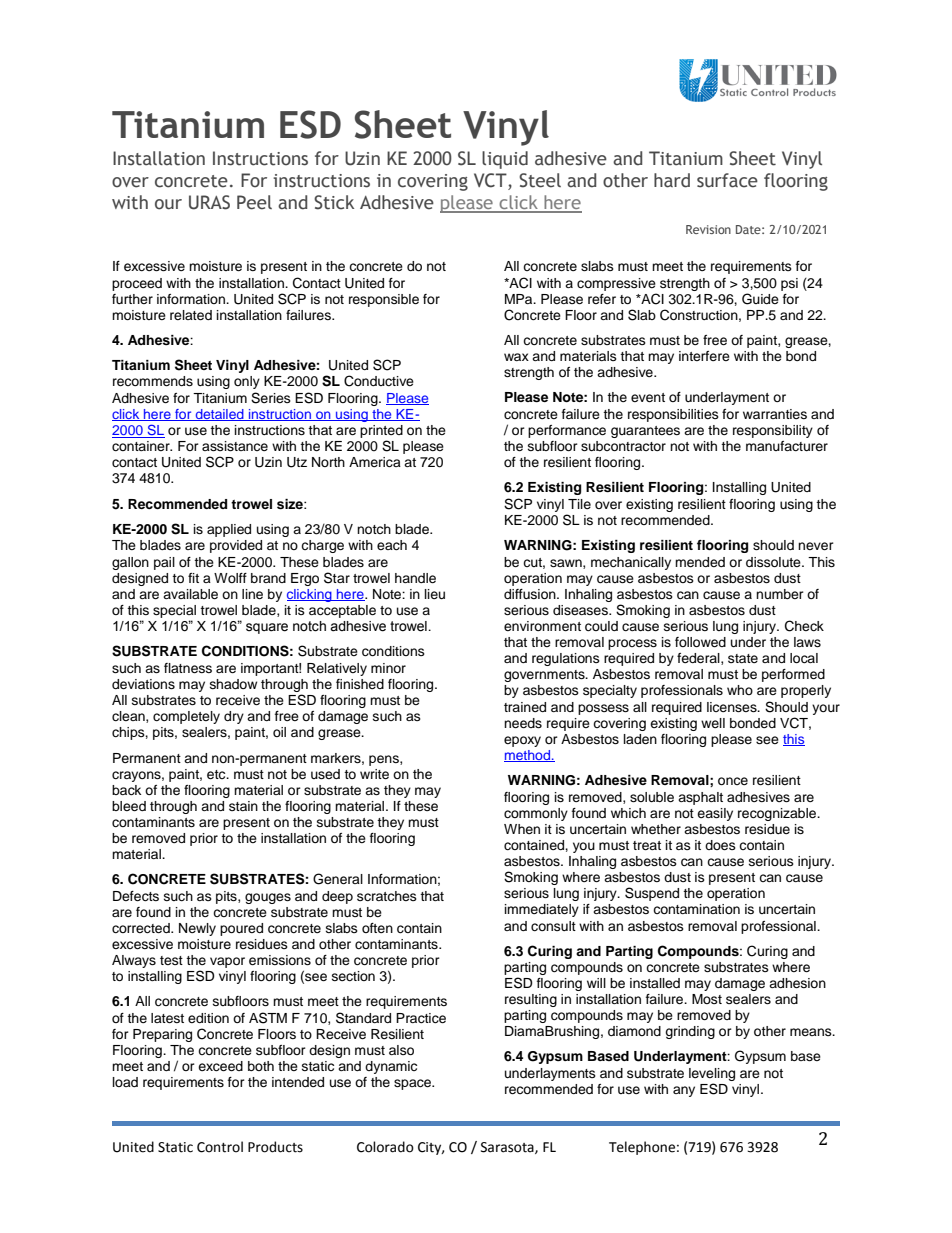  What do you see at coordinates (715, 814) in the screenshot?
I see `easily` at bounding box center [715, 814].
